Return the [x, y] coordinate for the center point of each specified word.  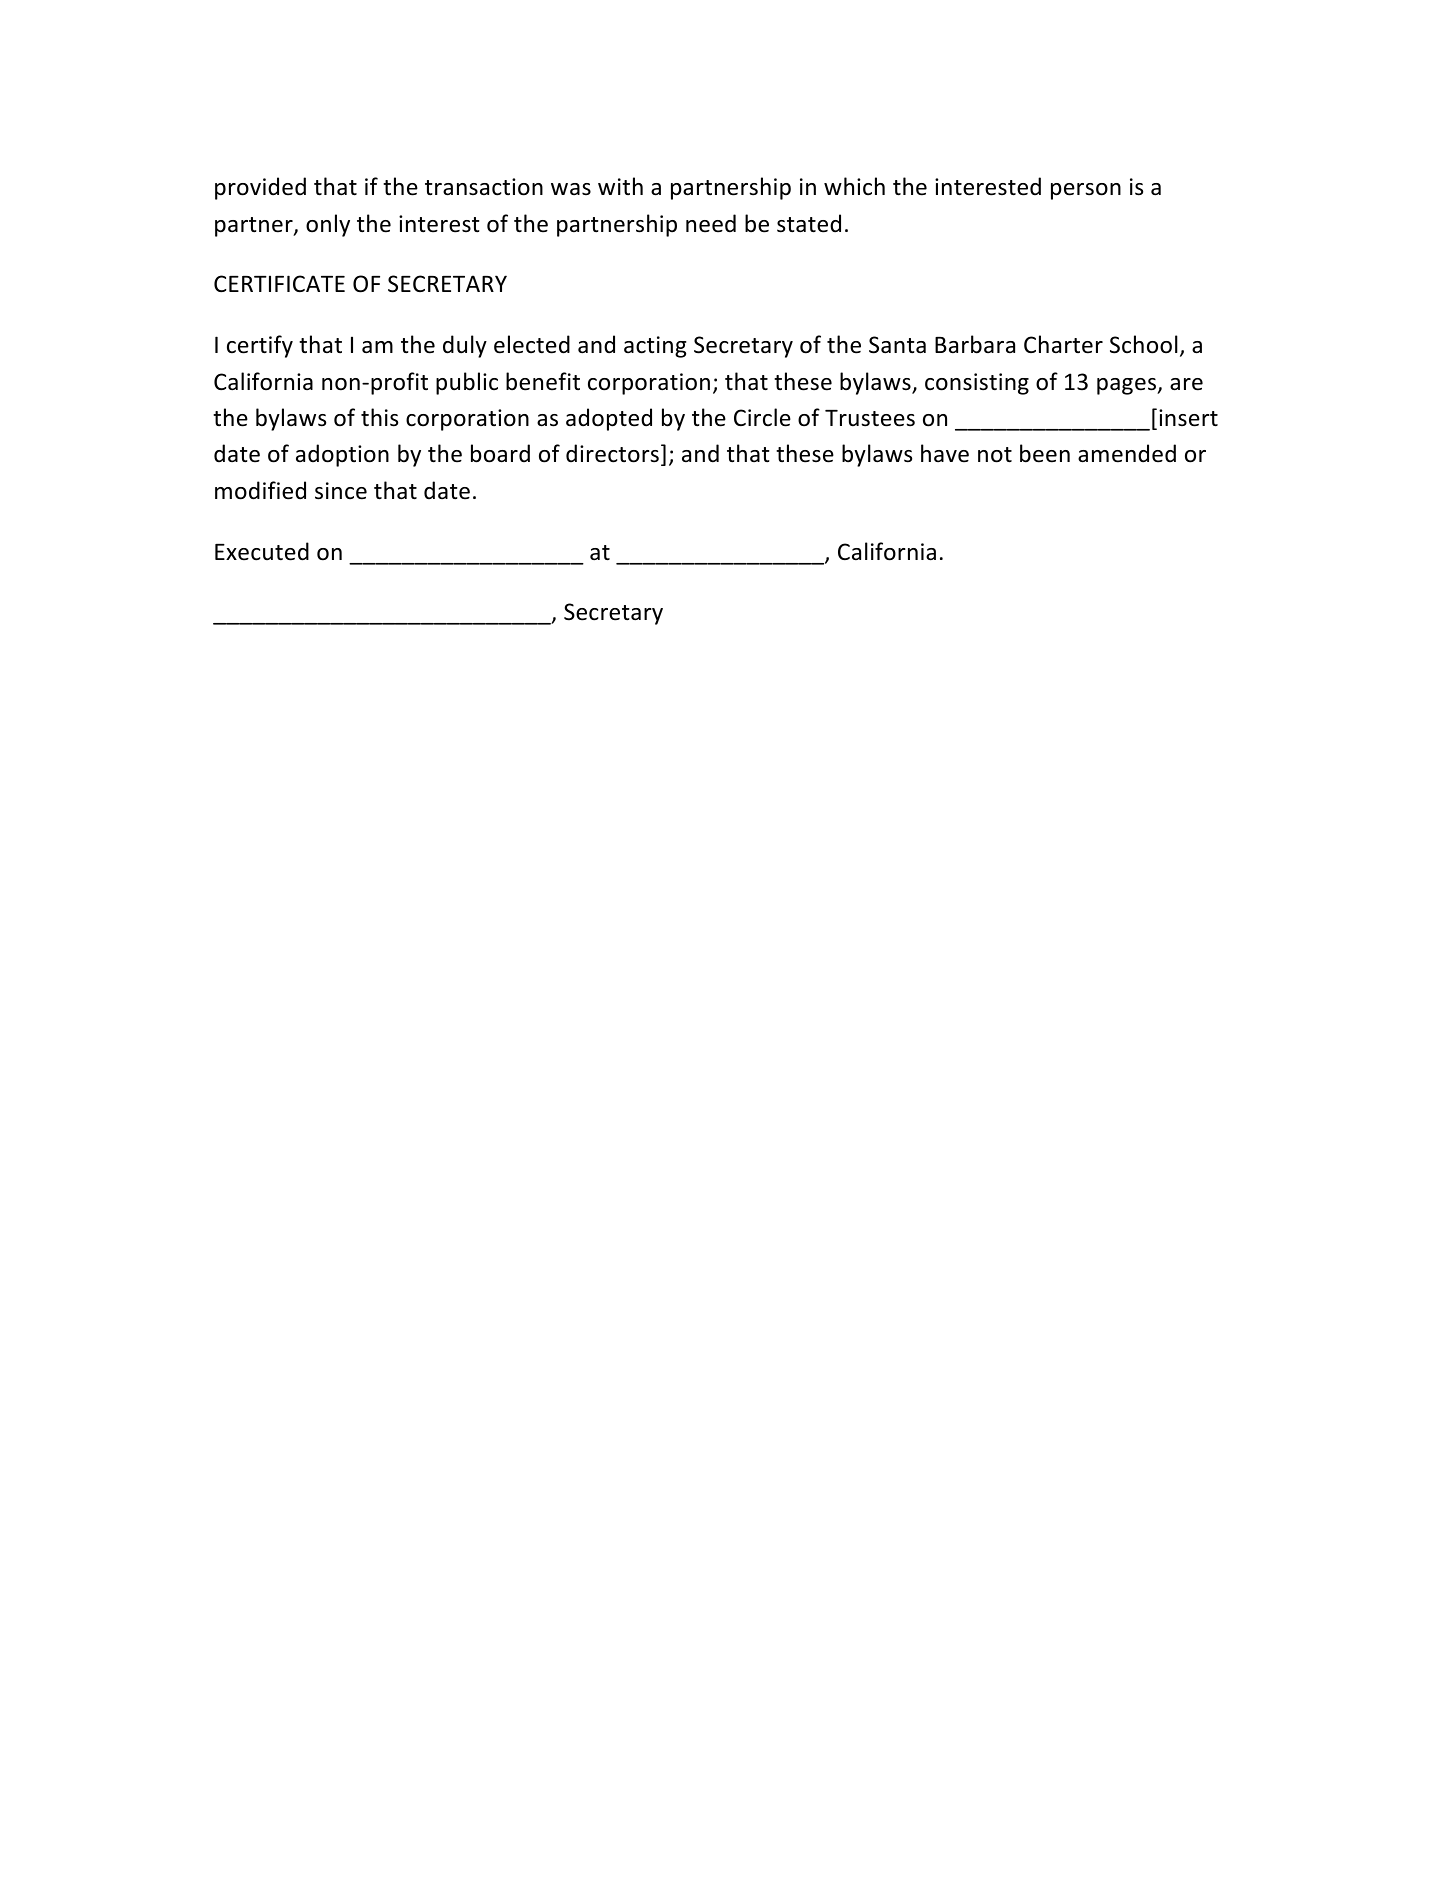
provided [260, 188]
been [1045, 453]
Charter [1063, 344]
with [620, 186]
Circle [762, 417]
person [1086, 191]
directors [612, 453]
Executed [262, 551]
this [379, 417]
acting [655, 347]
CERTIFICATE [279, 283]
